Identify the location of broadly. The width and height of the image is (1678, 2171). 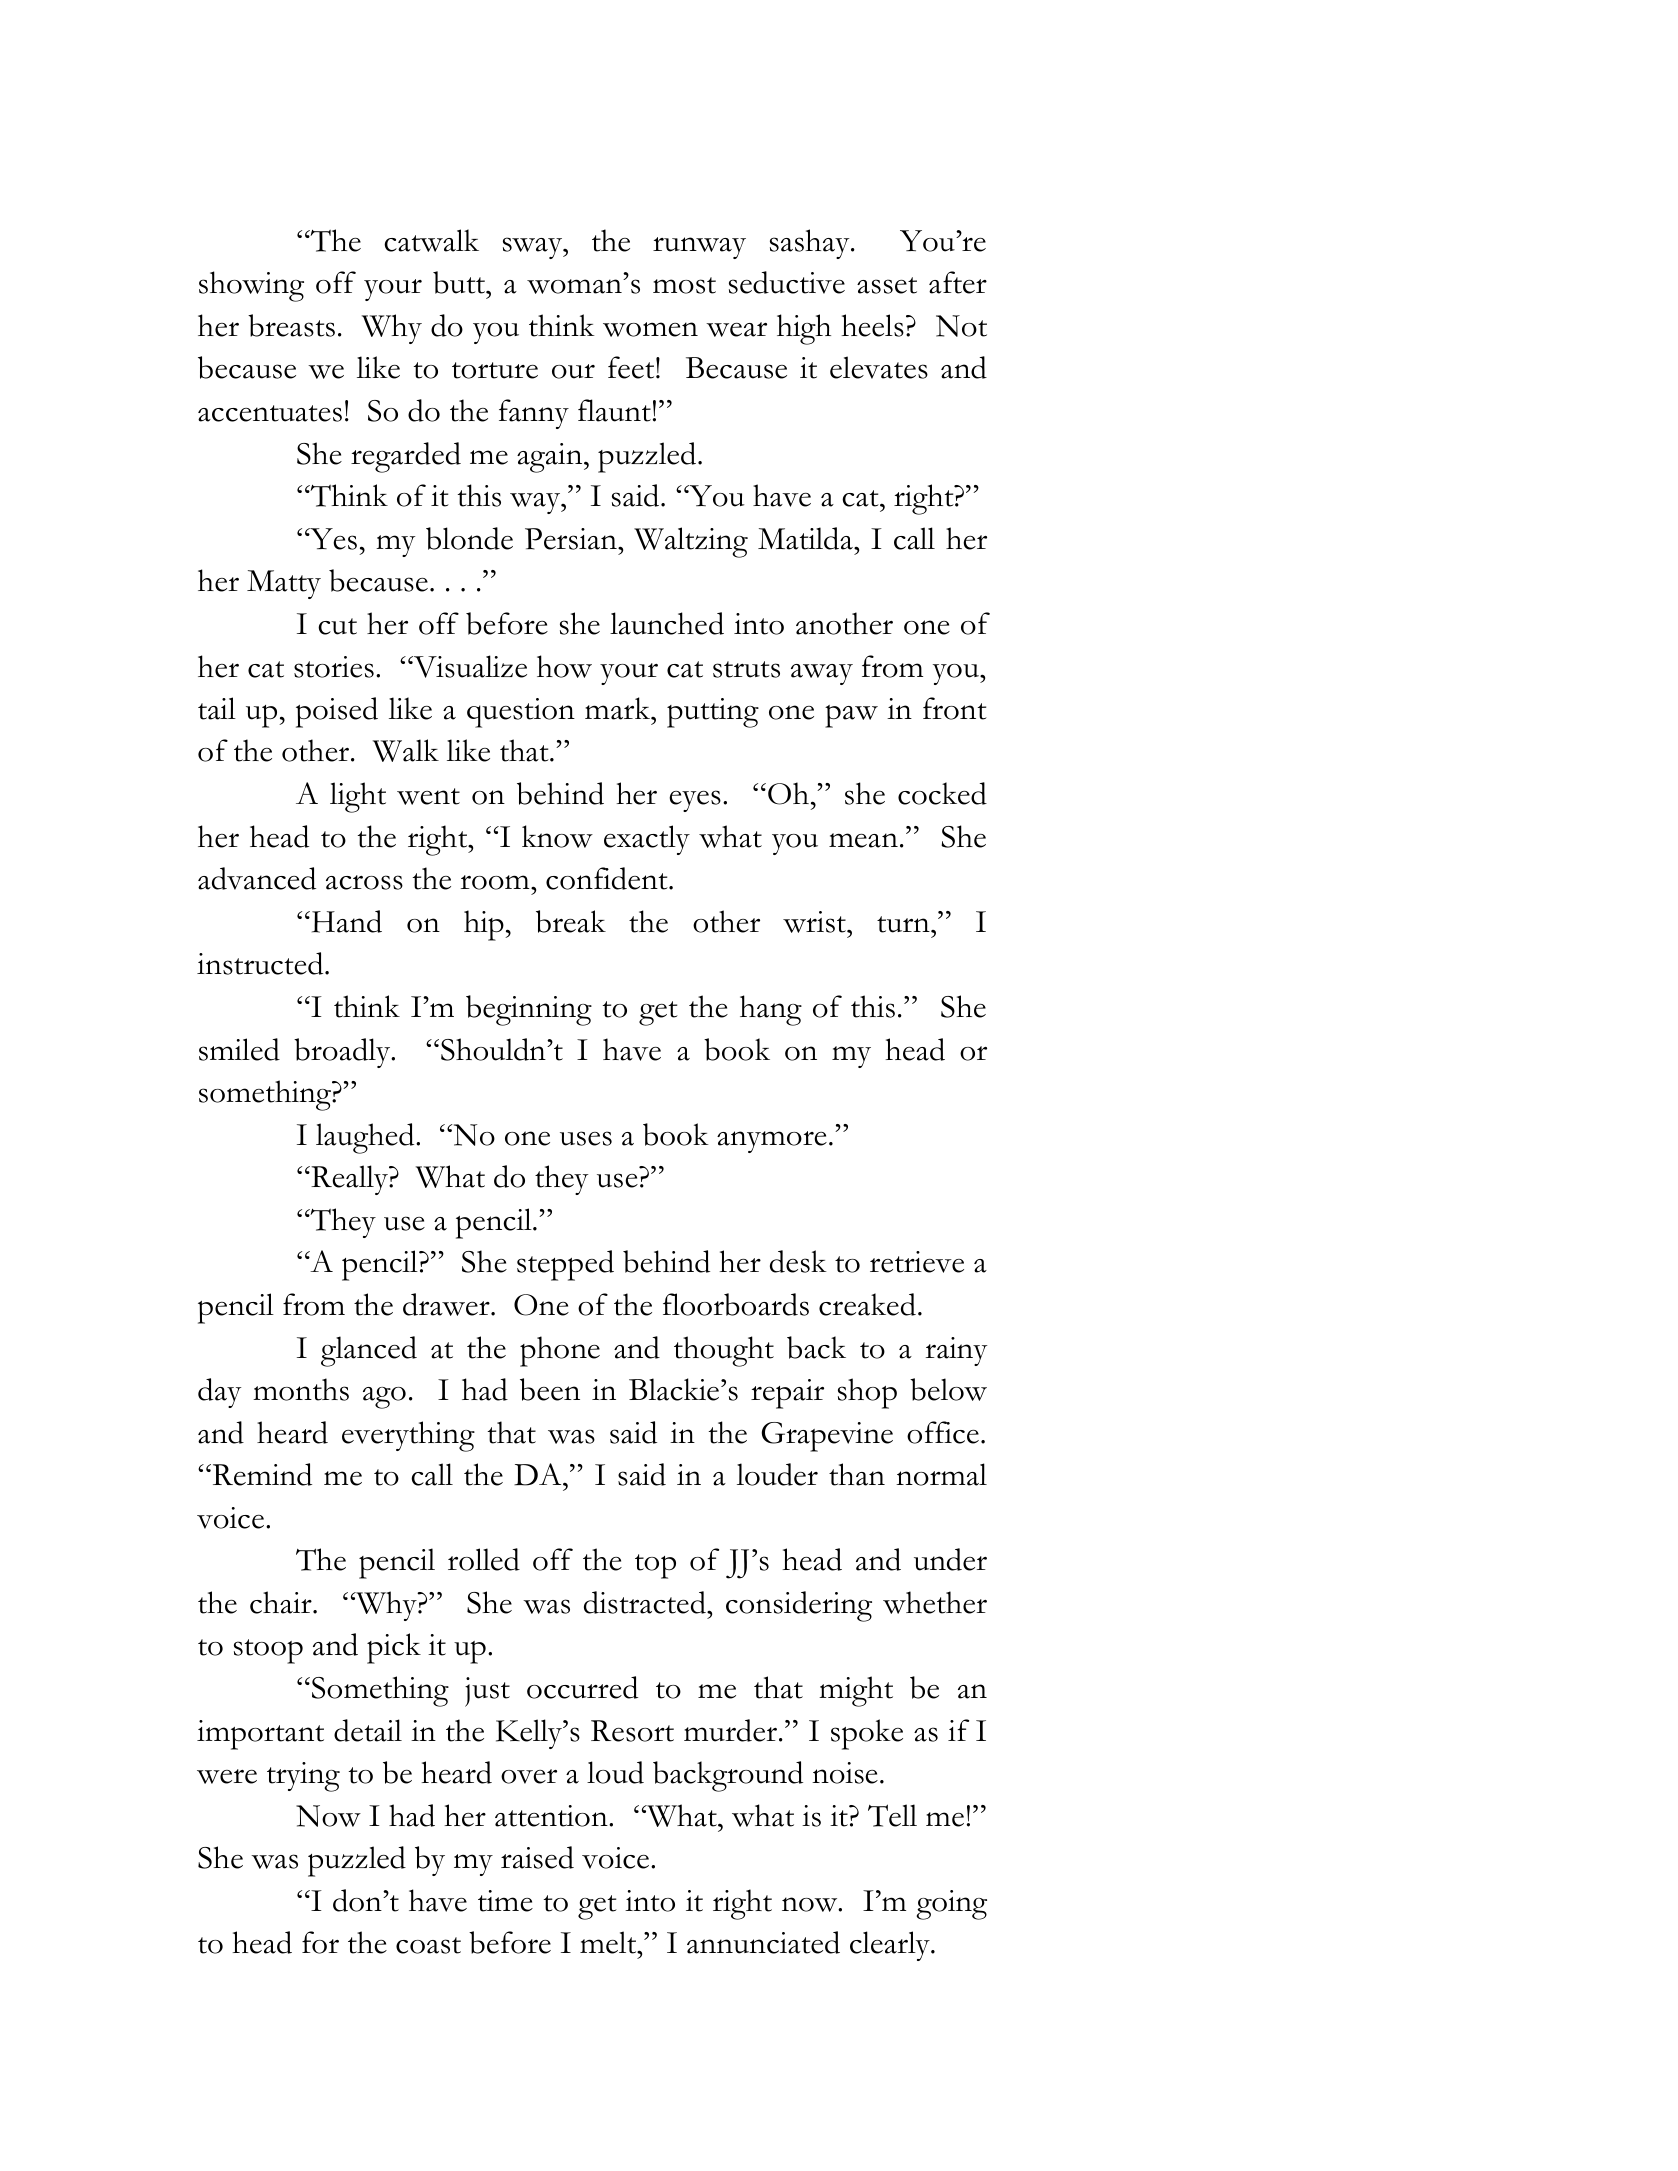
(343, 1053).
